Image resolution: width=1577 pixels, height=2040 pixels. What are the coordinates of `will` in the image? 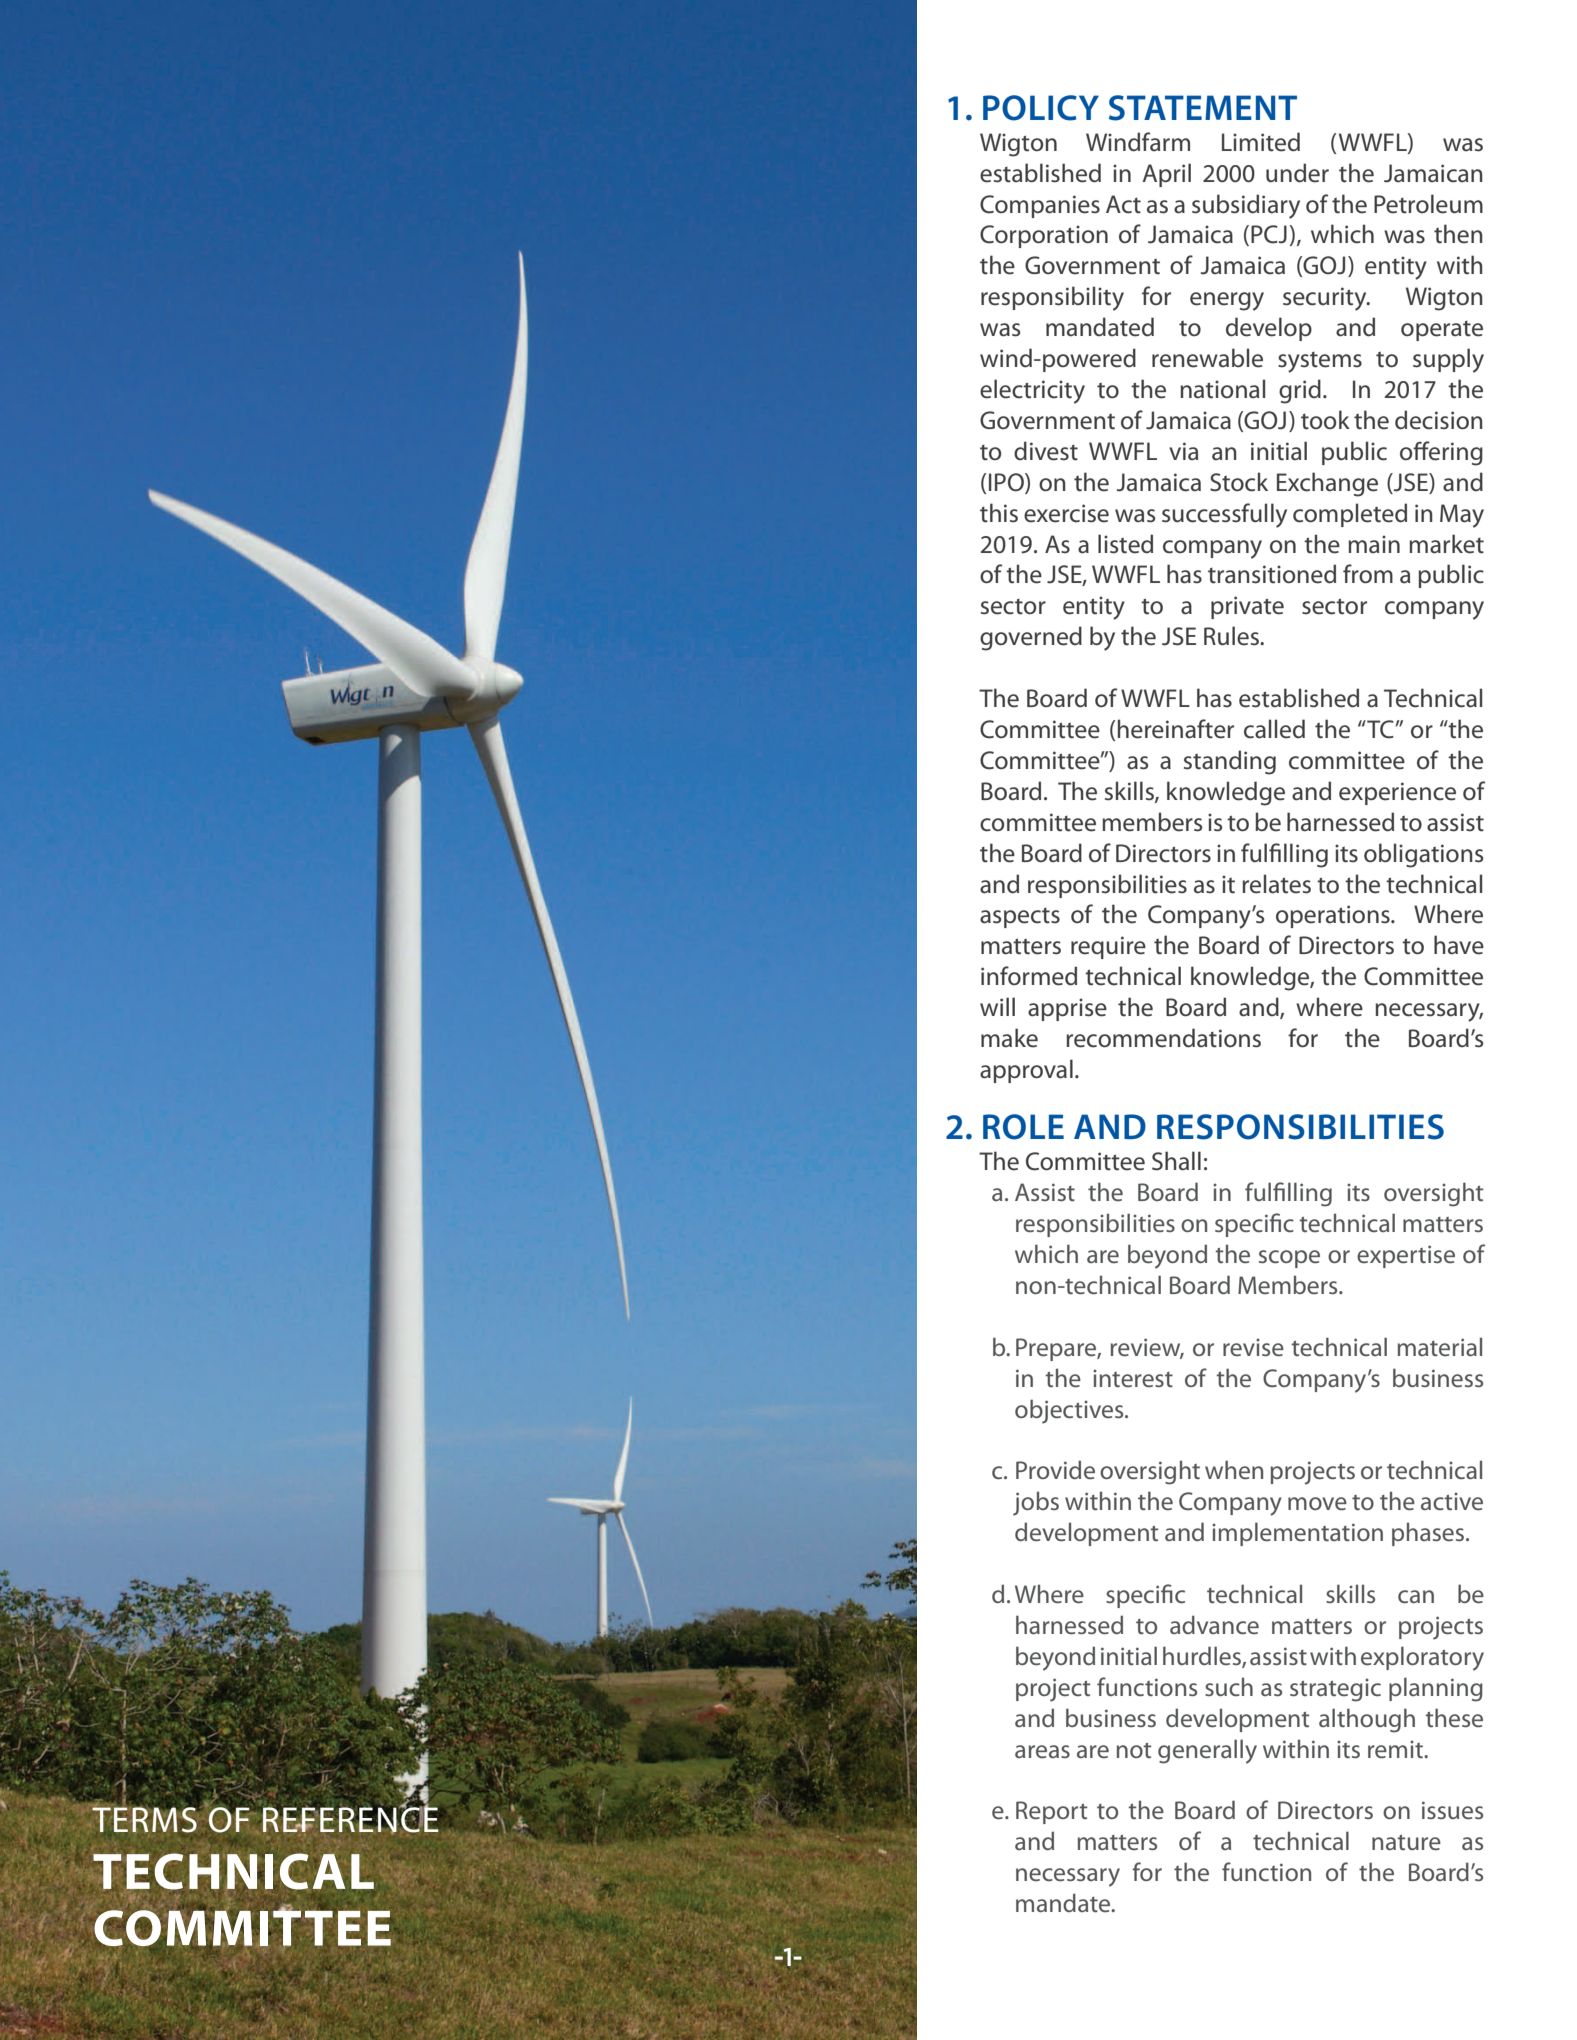 It's located at (997, 1006).
